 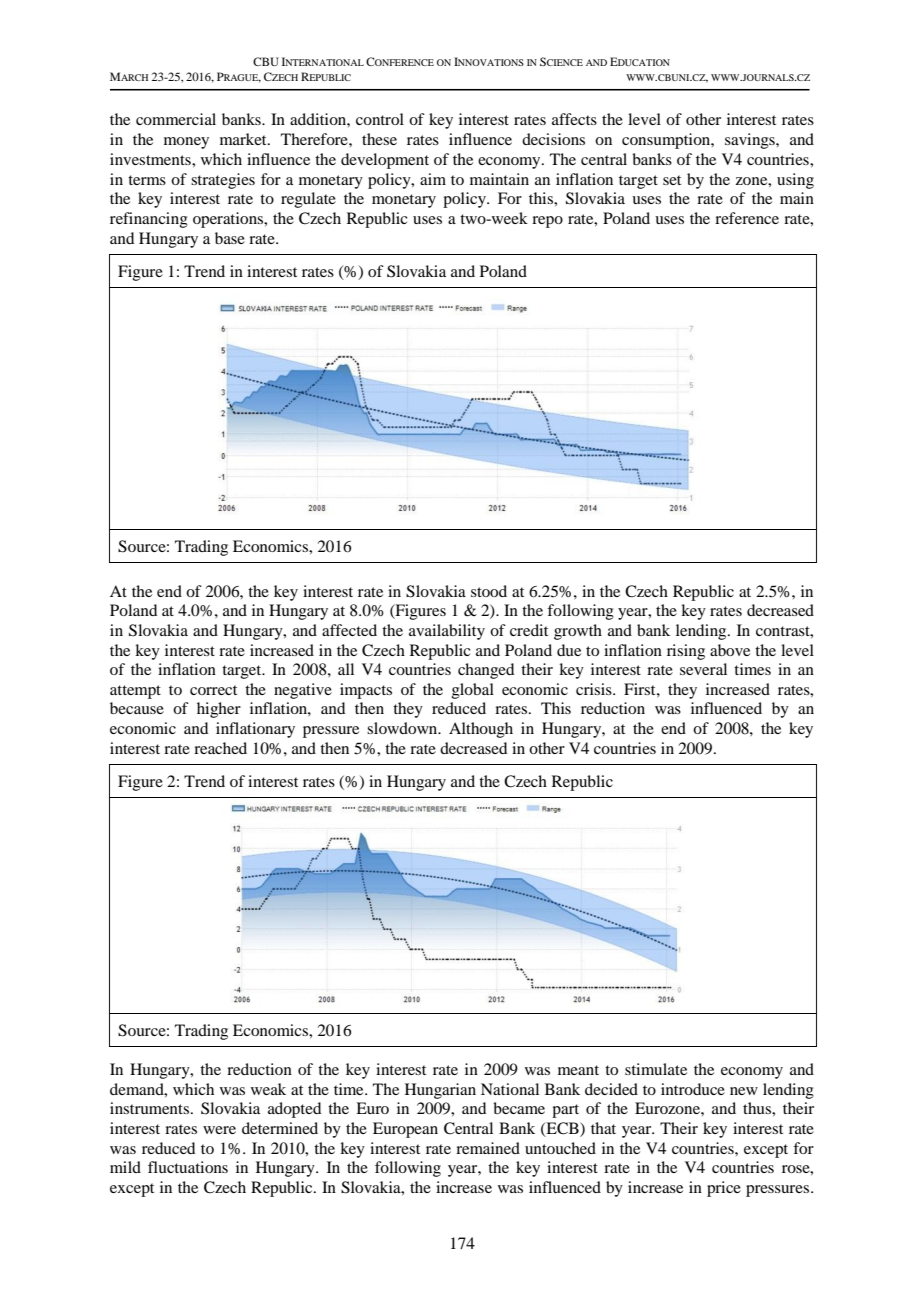 What do you see at coordinates (186, 143) in the page?
I see `money` at bounding box center [186, 143].
